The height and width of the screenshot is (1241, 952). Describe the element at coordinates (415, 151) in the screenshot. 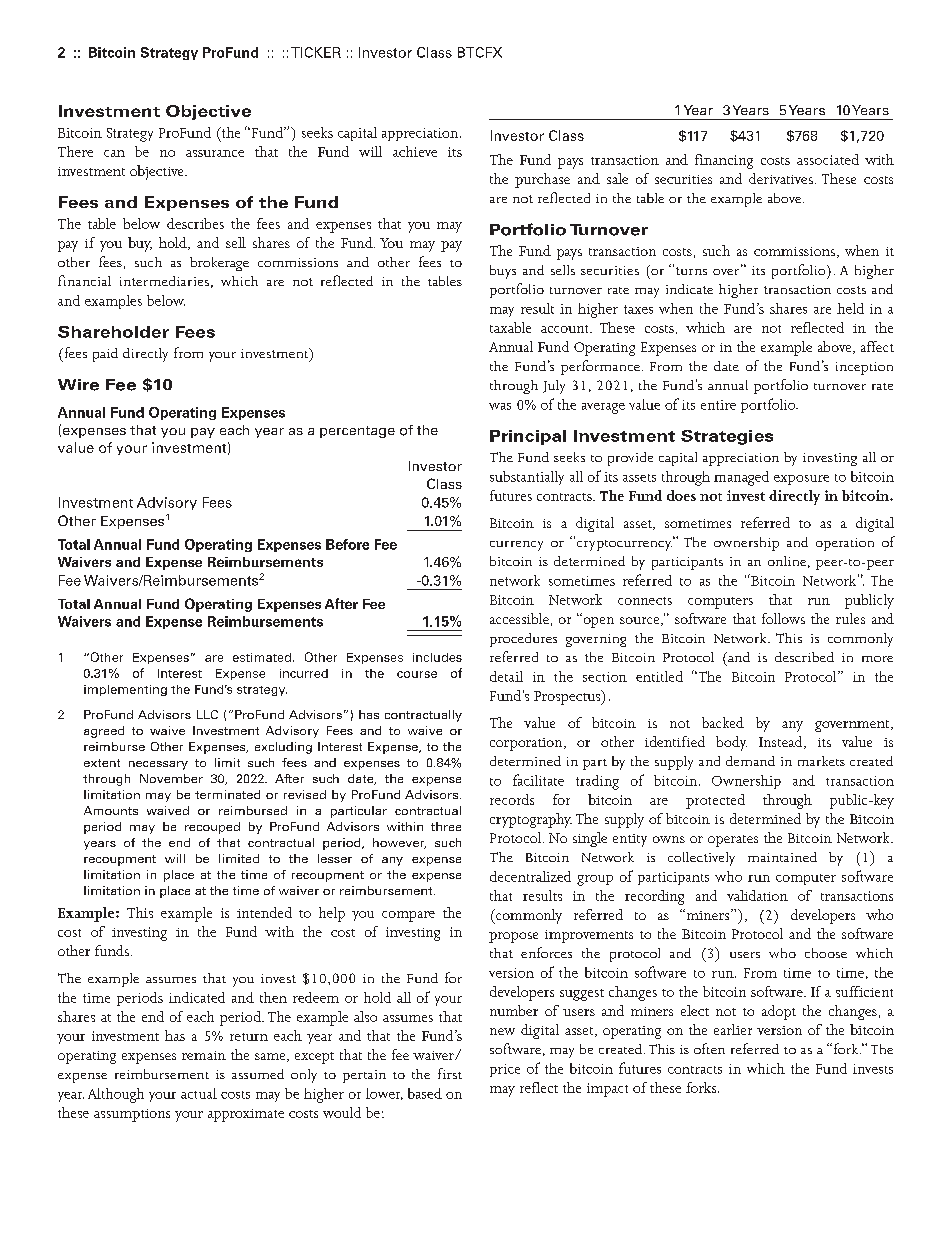

I see `achieve` at that location.
